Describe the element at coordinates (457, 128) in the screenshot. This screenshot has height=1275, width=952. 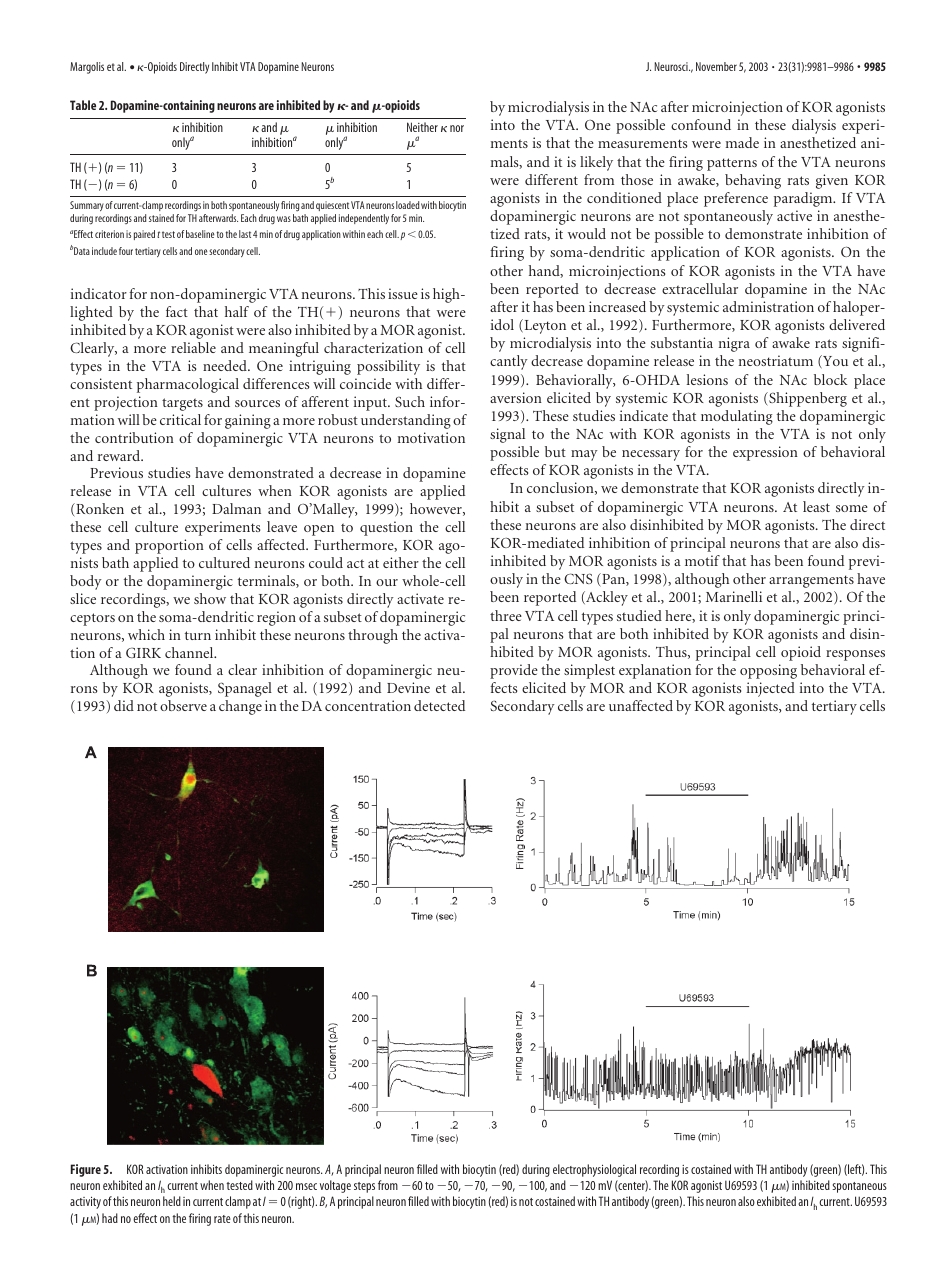
I see `nor` at that location.
